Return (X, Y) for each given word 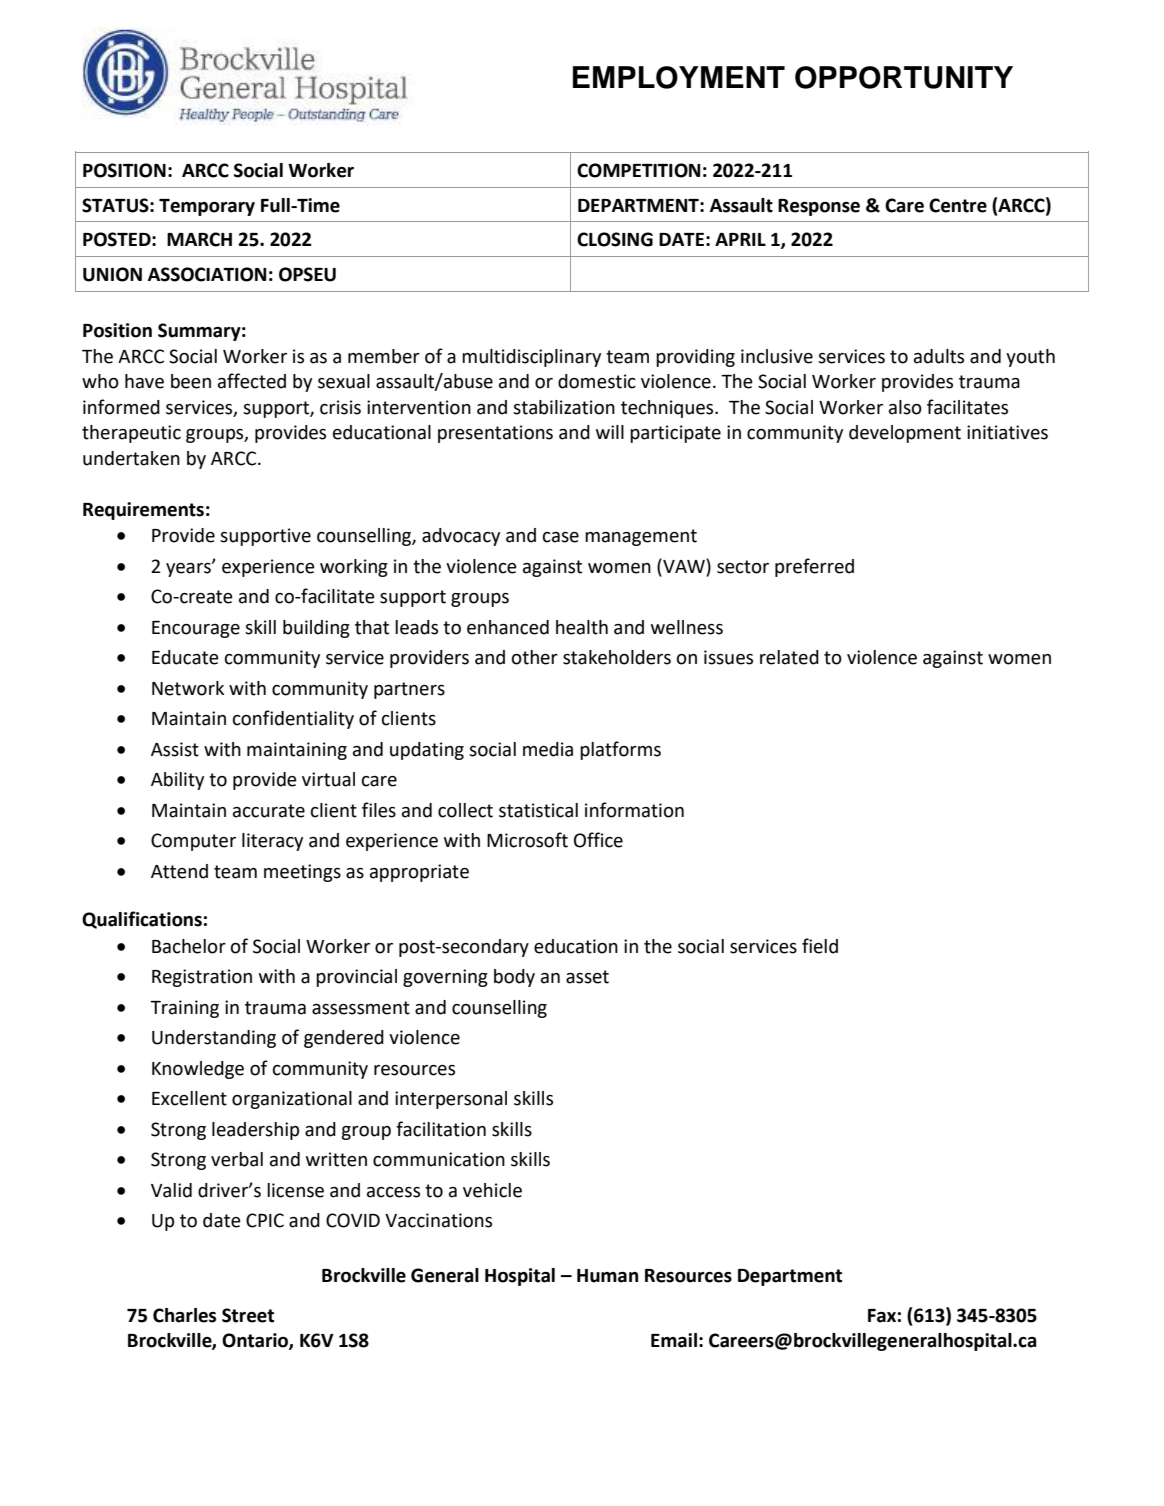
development (905, 434)
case (561, 537)
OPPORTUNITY (904, 77)
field (820, 946)
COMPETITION (638, 170)
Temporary (207, 207)
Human (607, 1276)
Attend (179, 871)
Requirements (143, 511)
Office (598, 840)
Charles (184, 1315)
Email (674, 1340)
